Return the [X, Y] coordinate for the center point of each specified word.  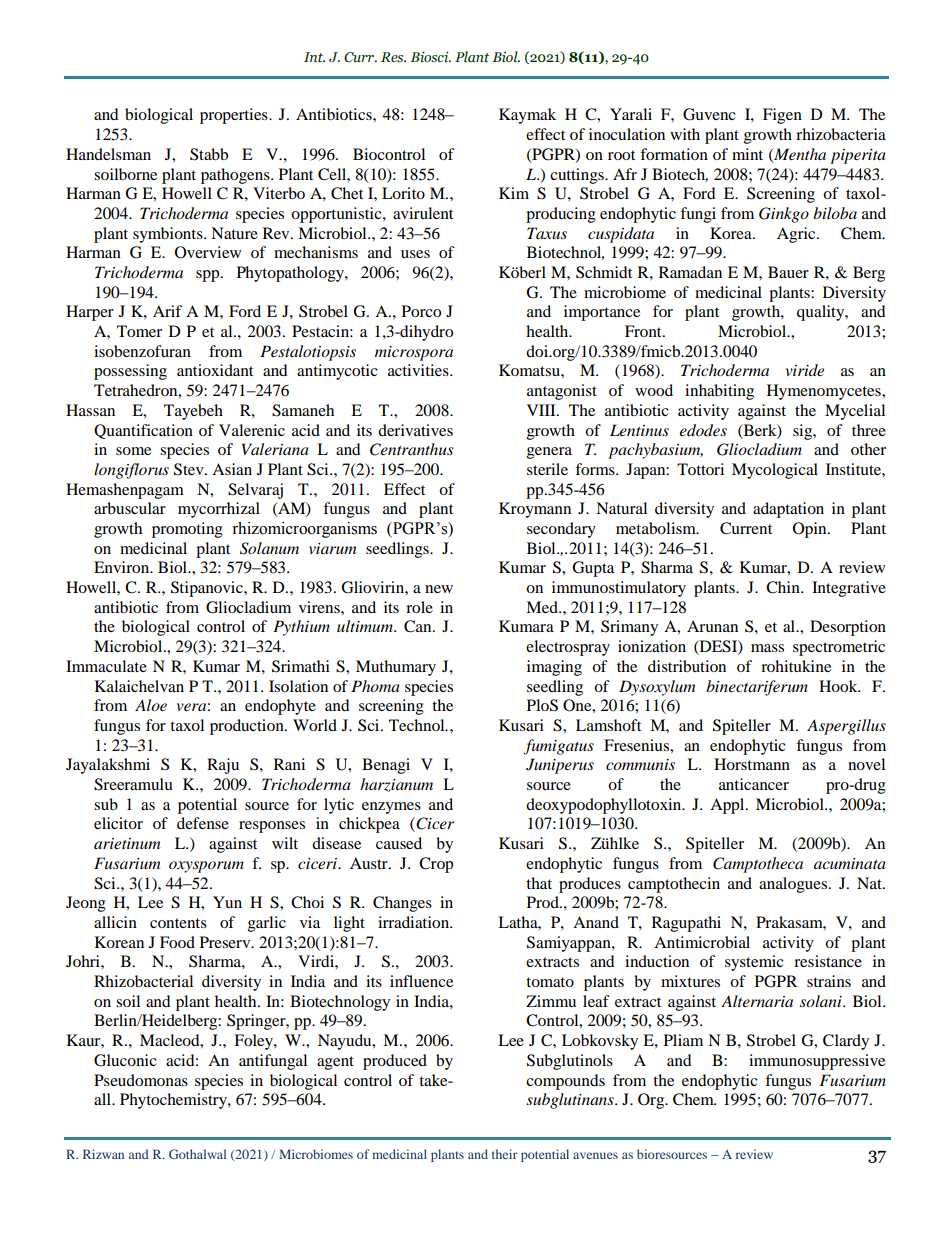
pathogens [236, 176]
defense [203, 823]
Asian [232, 469]
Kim [514, 193]
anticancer [754, 784]
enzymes [391, 808]
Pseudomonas [141, 1080]
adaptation [788, 510]
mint [747, 154]
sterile [547, 469]
